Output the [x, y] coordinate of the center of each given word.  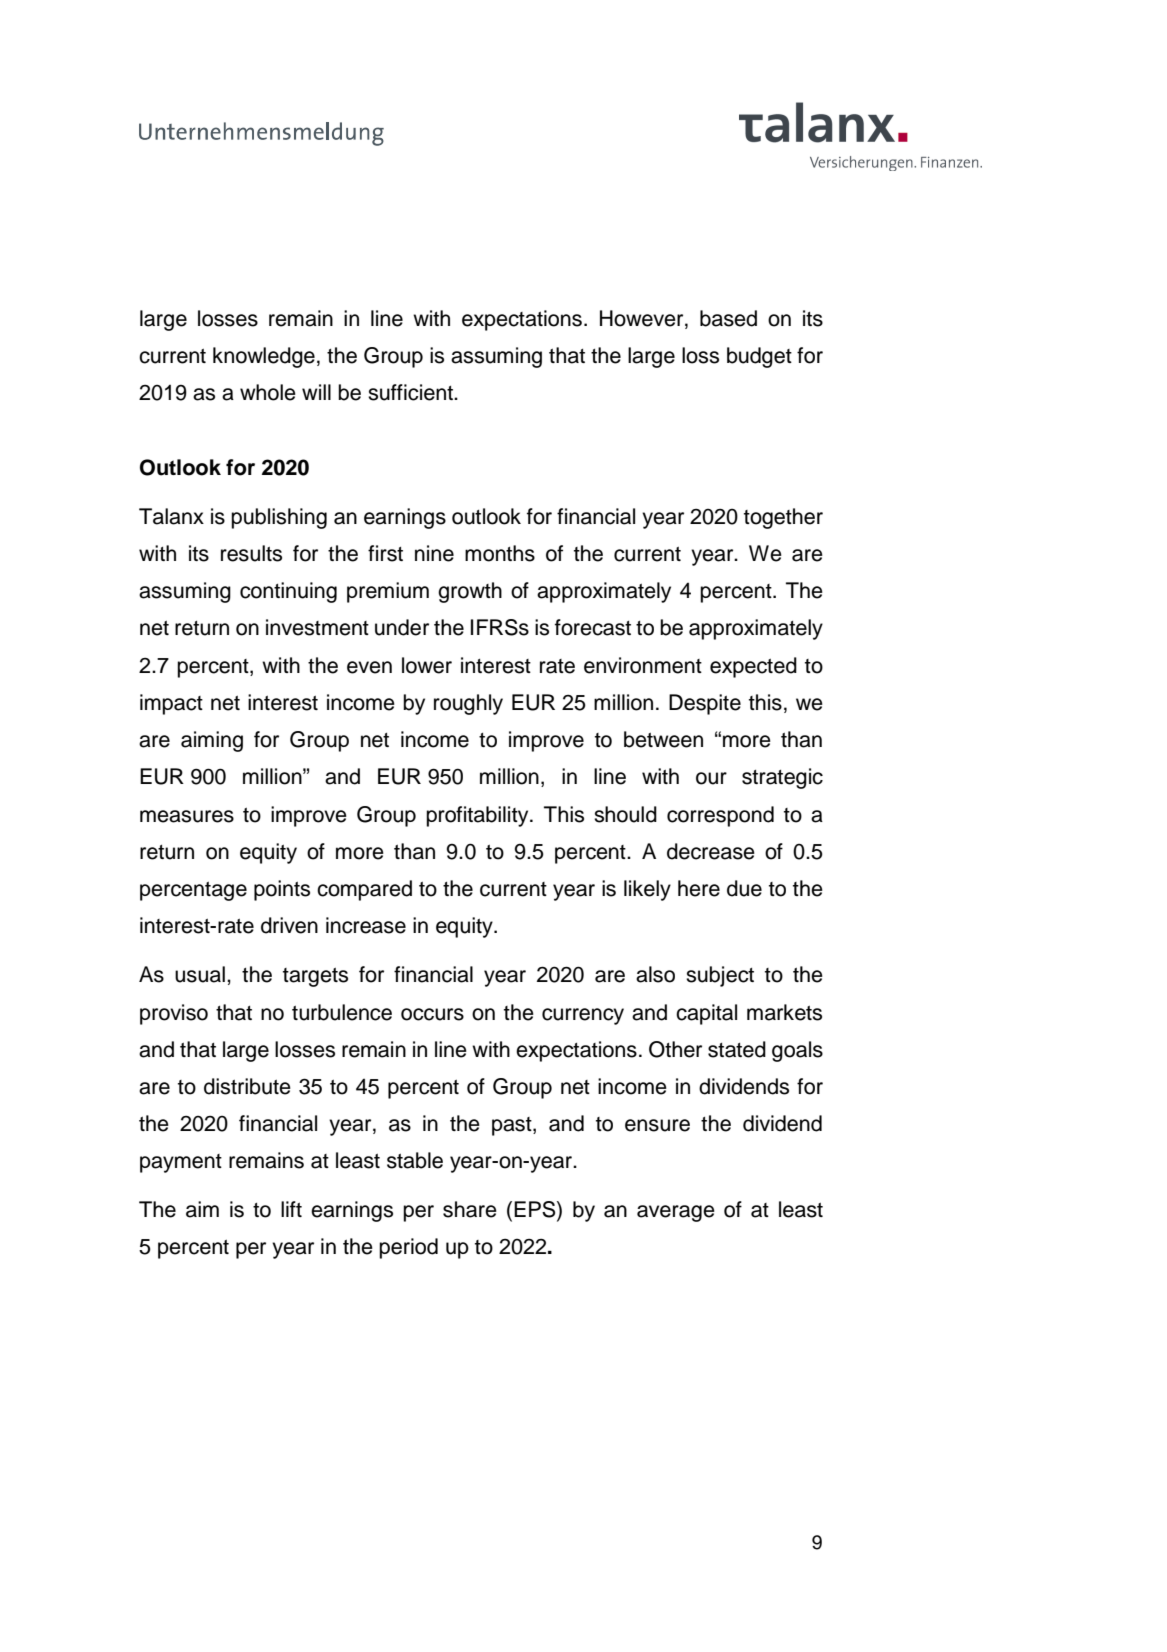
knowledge [264, 357]
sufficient [411, 392]
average [676, 1213]
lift [291, 1209]
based [728, 318]
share [470, 1209]
